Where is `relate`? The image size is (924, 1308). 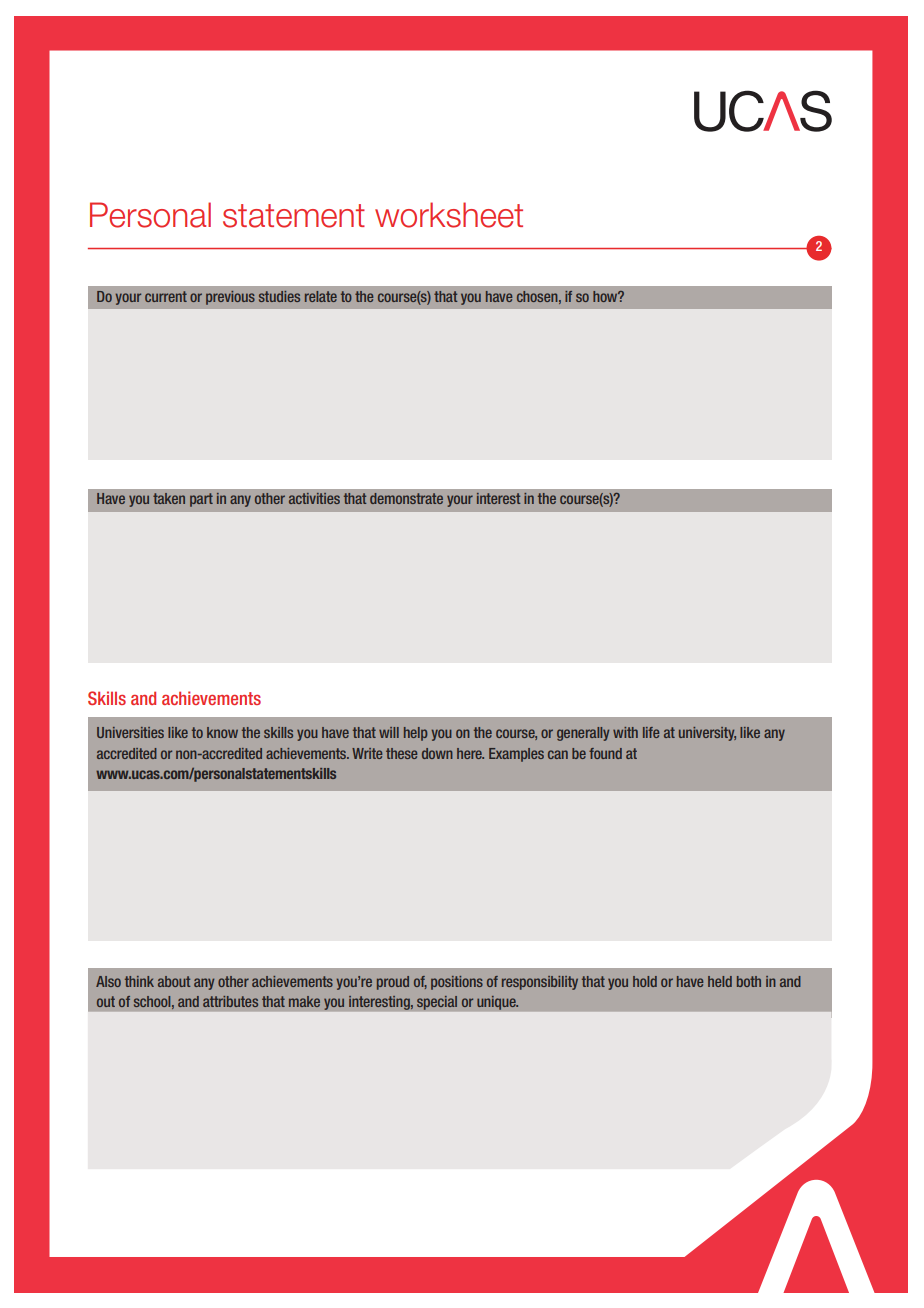
relate is located at coordinates (321, 296).
